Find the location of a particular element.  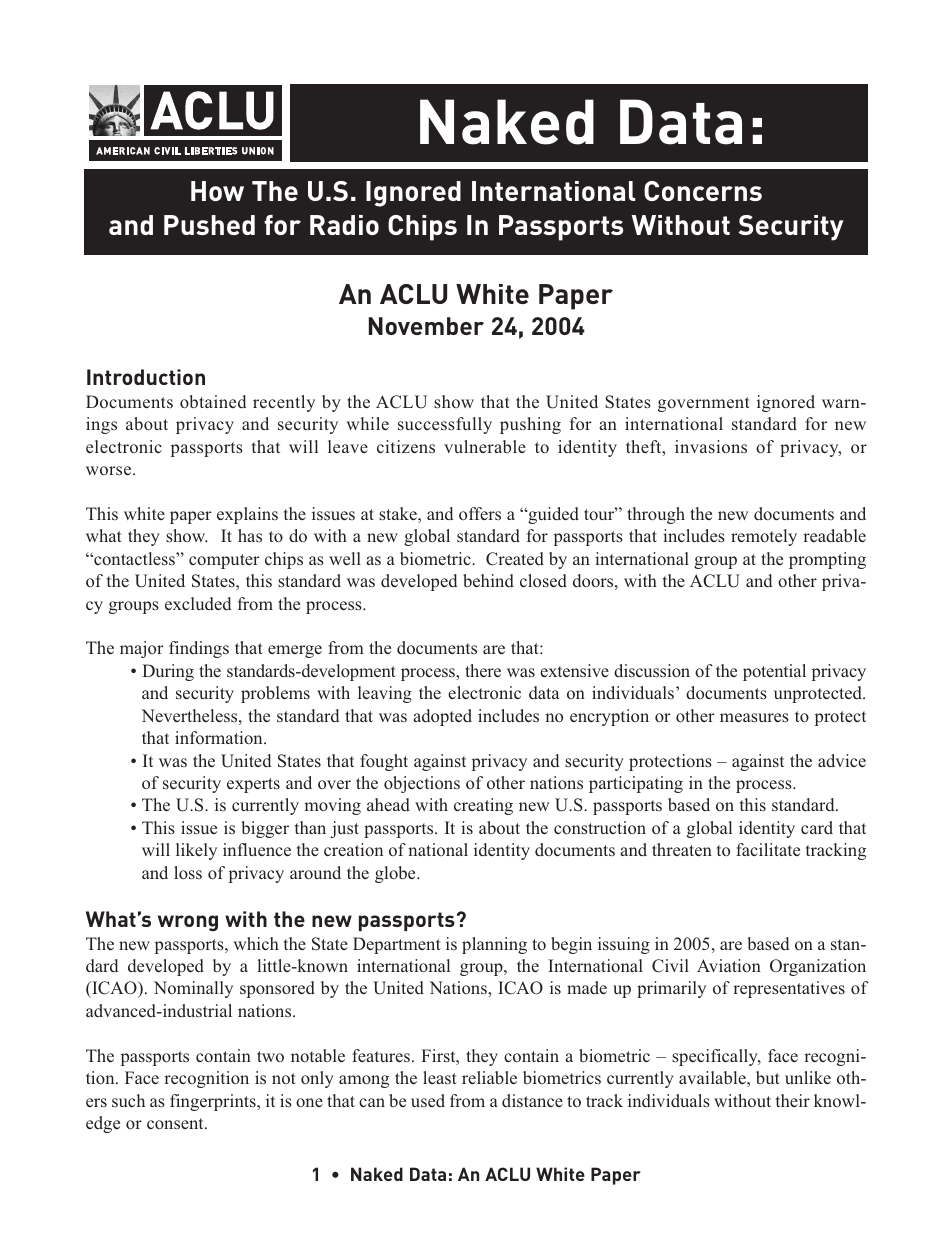

Radio is located at coordinates (344, 225).
